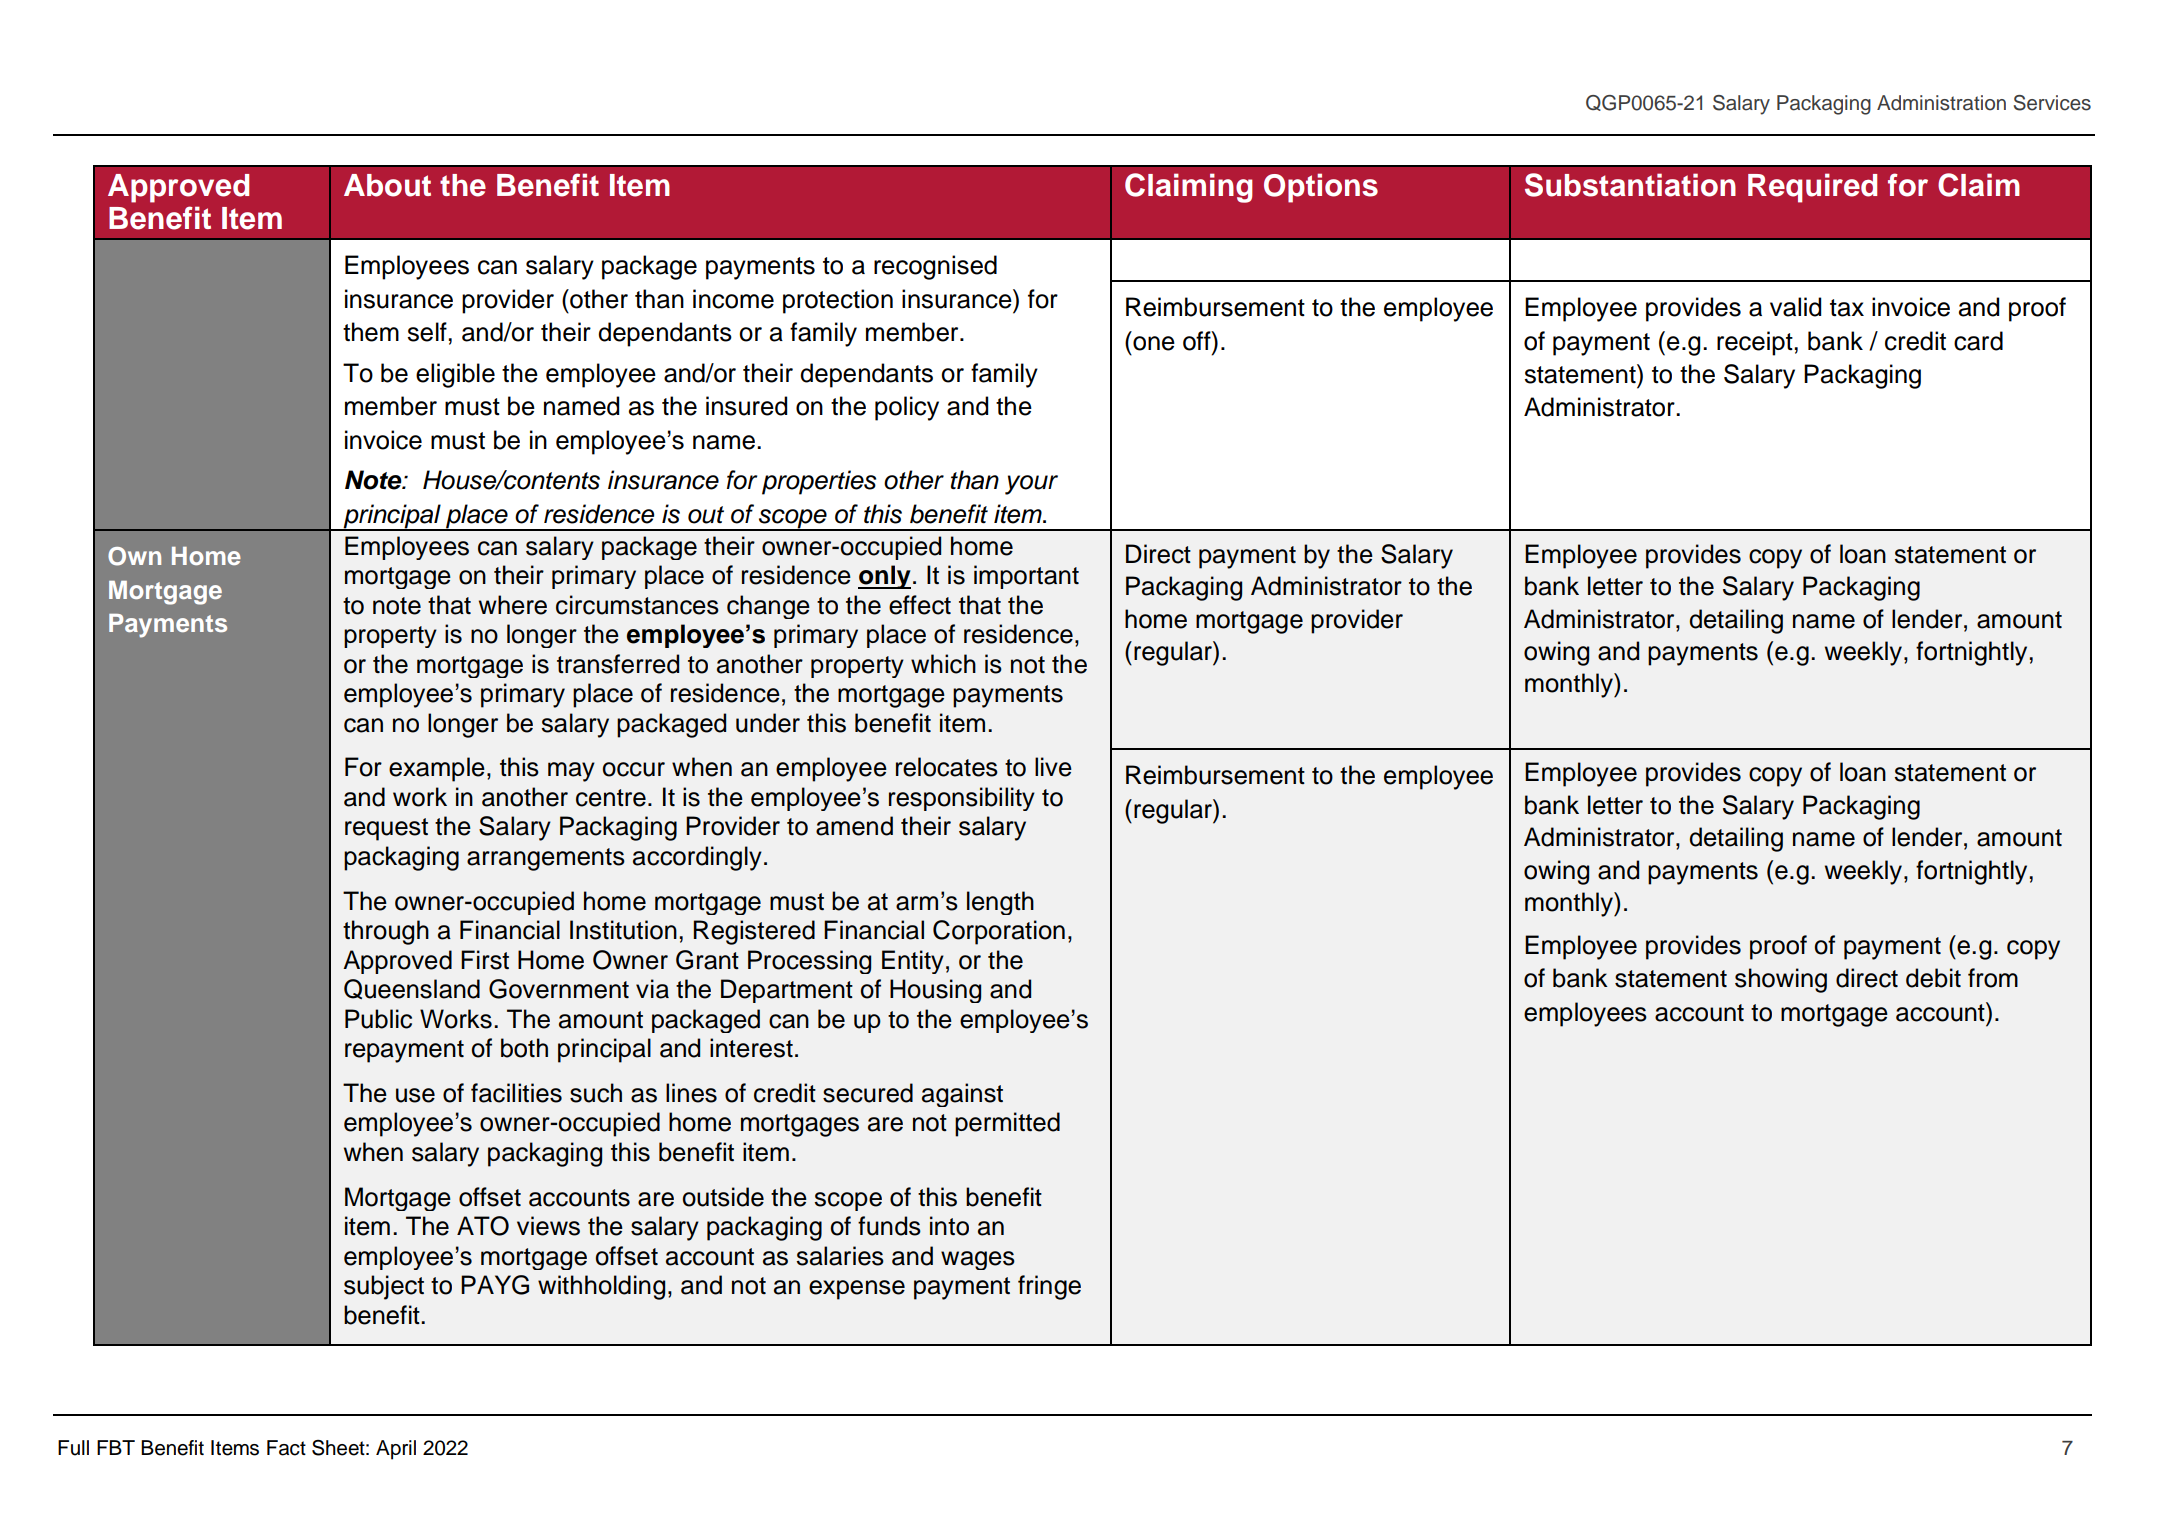 The width and height of the screenshot is (2157, 1526). Describe the element at coordinates (935, 991) in the screenshot. I see `Housing` at that location.
